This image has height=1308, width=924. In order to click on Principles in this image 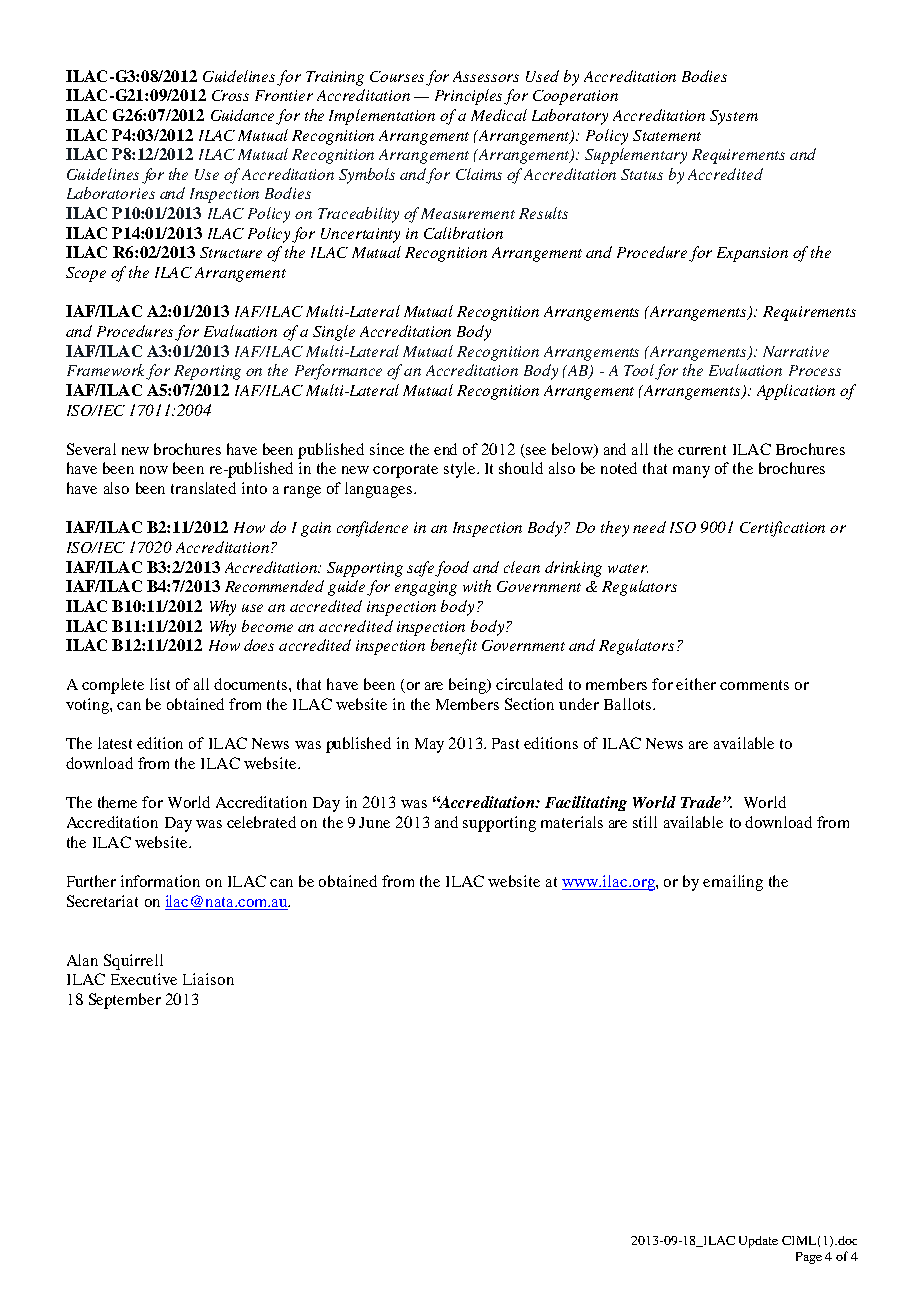, I will do `click(470, 97)`.
